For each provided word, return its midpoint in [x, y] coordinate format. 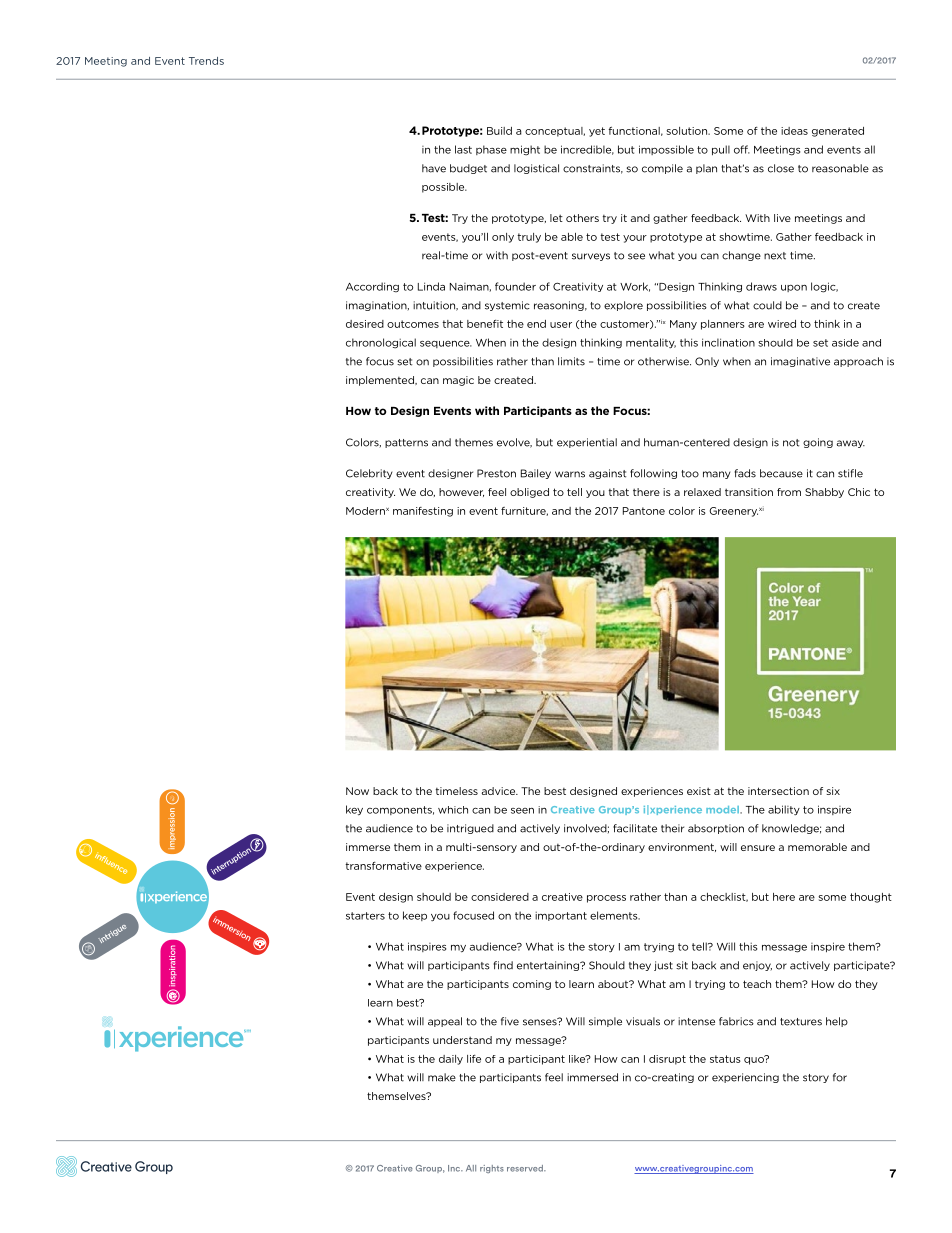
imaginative [800, 362]
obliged [529, 493]
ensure [758, 848]
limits [571, 361]
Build [499, 131]
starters [365, 916]
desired [365, 324]
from [789, 492]
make [442, 1077]
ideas [794, 131]
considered [500, 897]
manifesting [423, 512]
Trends [206, 61]
